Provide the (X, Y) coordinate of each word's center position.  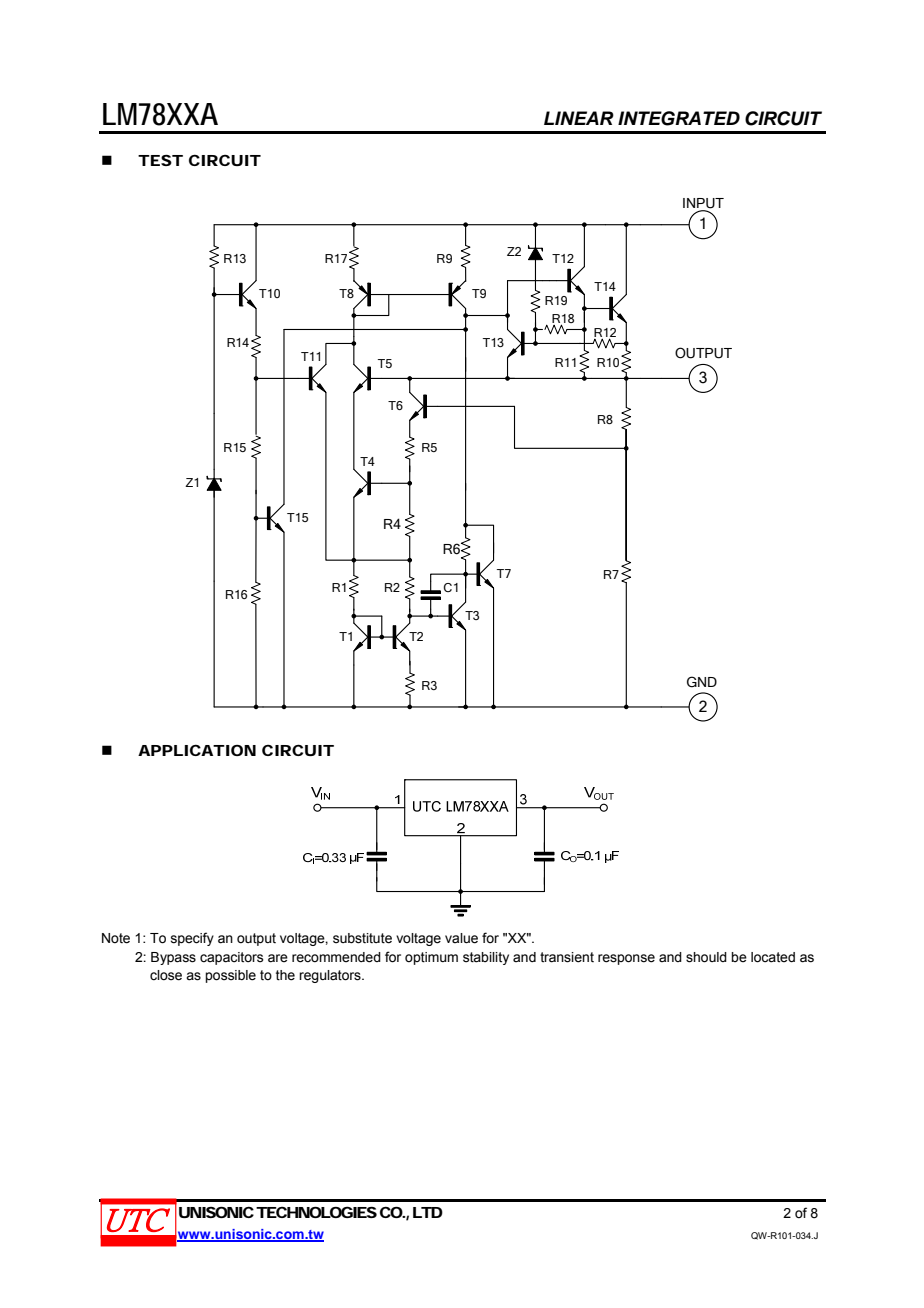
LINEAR (579, 118)
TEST (160, 160)
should (706, 957)
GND (702, 682)
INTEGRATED (679, 118)
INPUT (703, 203)
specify (192, 939)
